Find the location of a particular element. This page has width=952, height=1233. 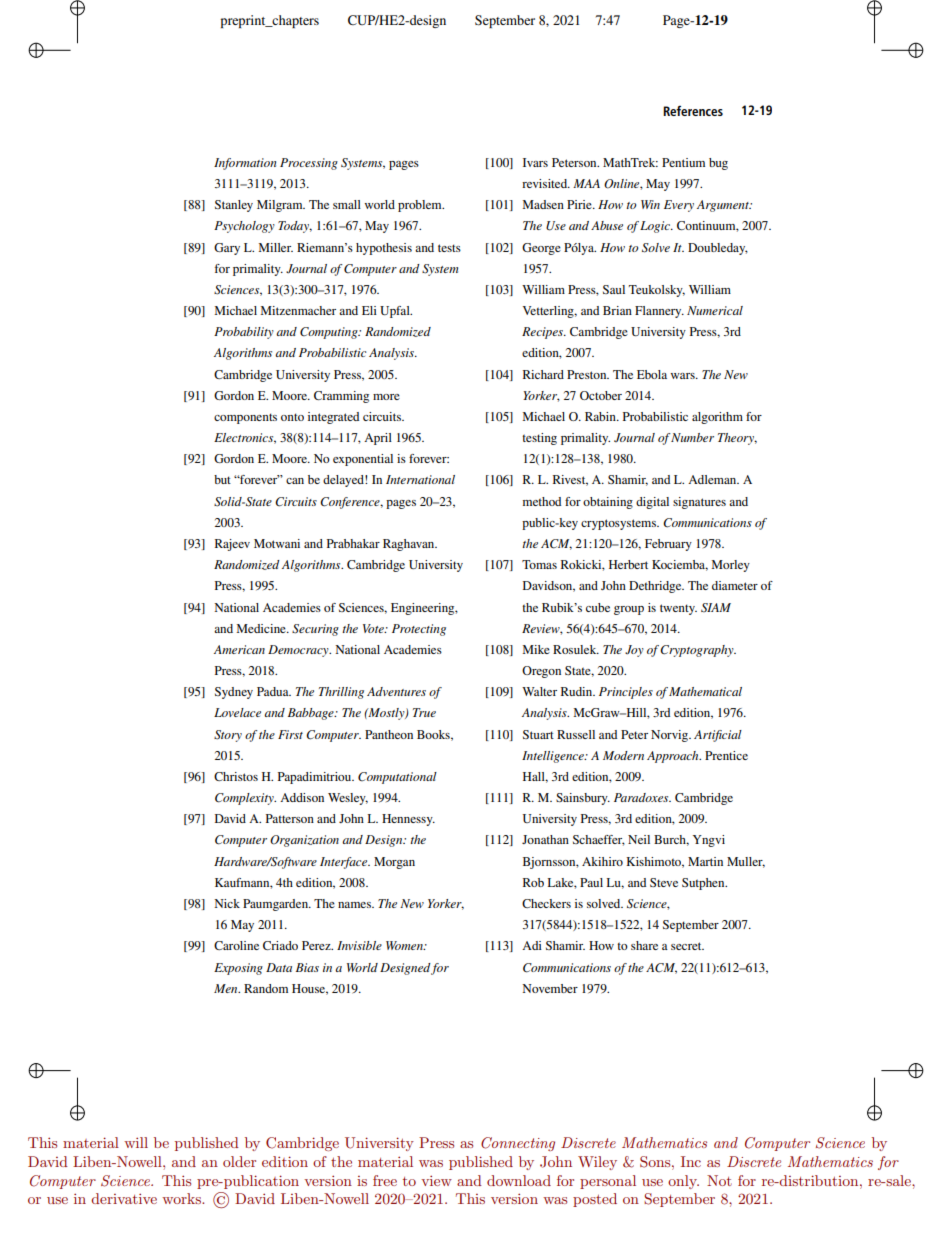

problem is located at coordinates (421, 206).
